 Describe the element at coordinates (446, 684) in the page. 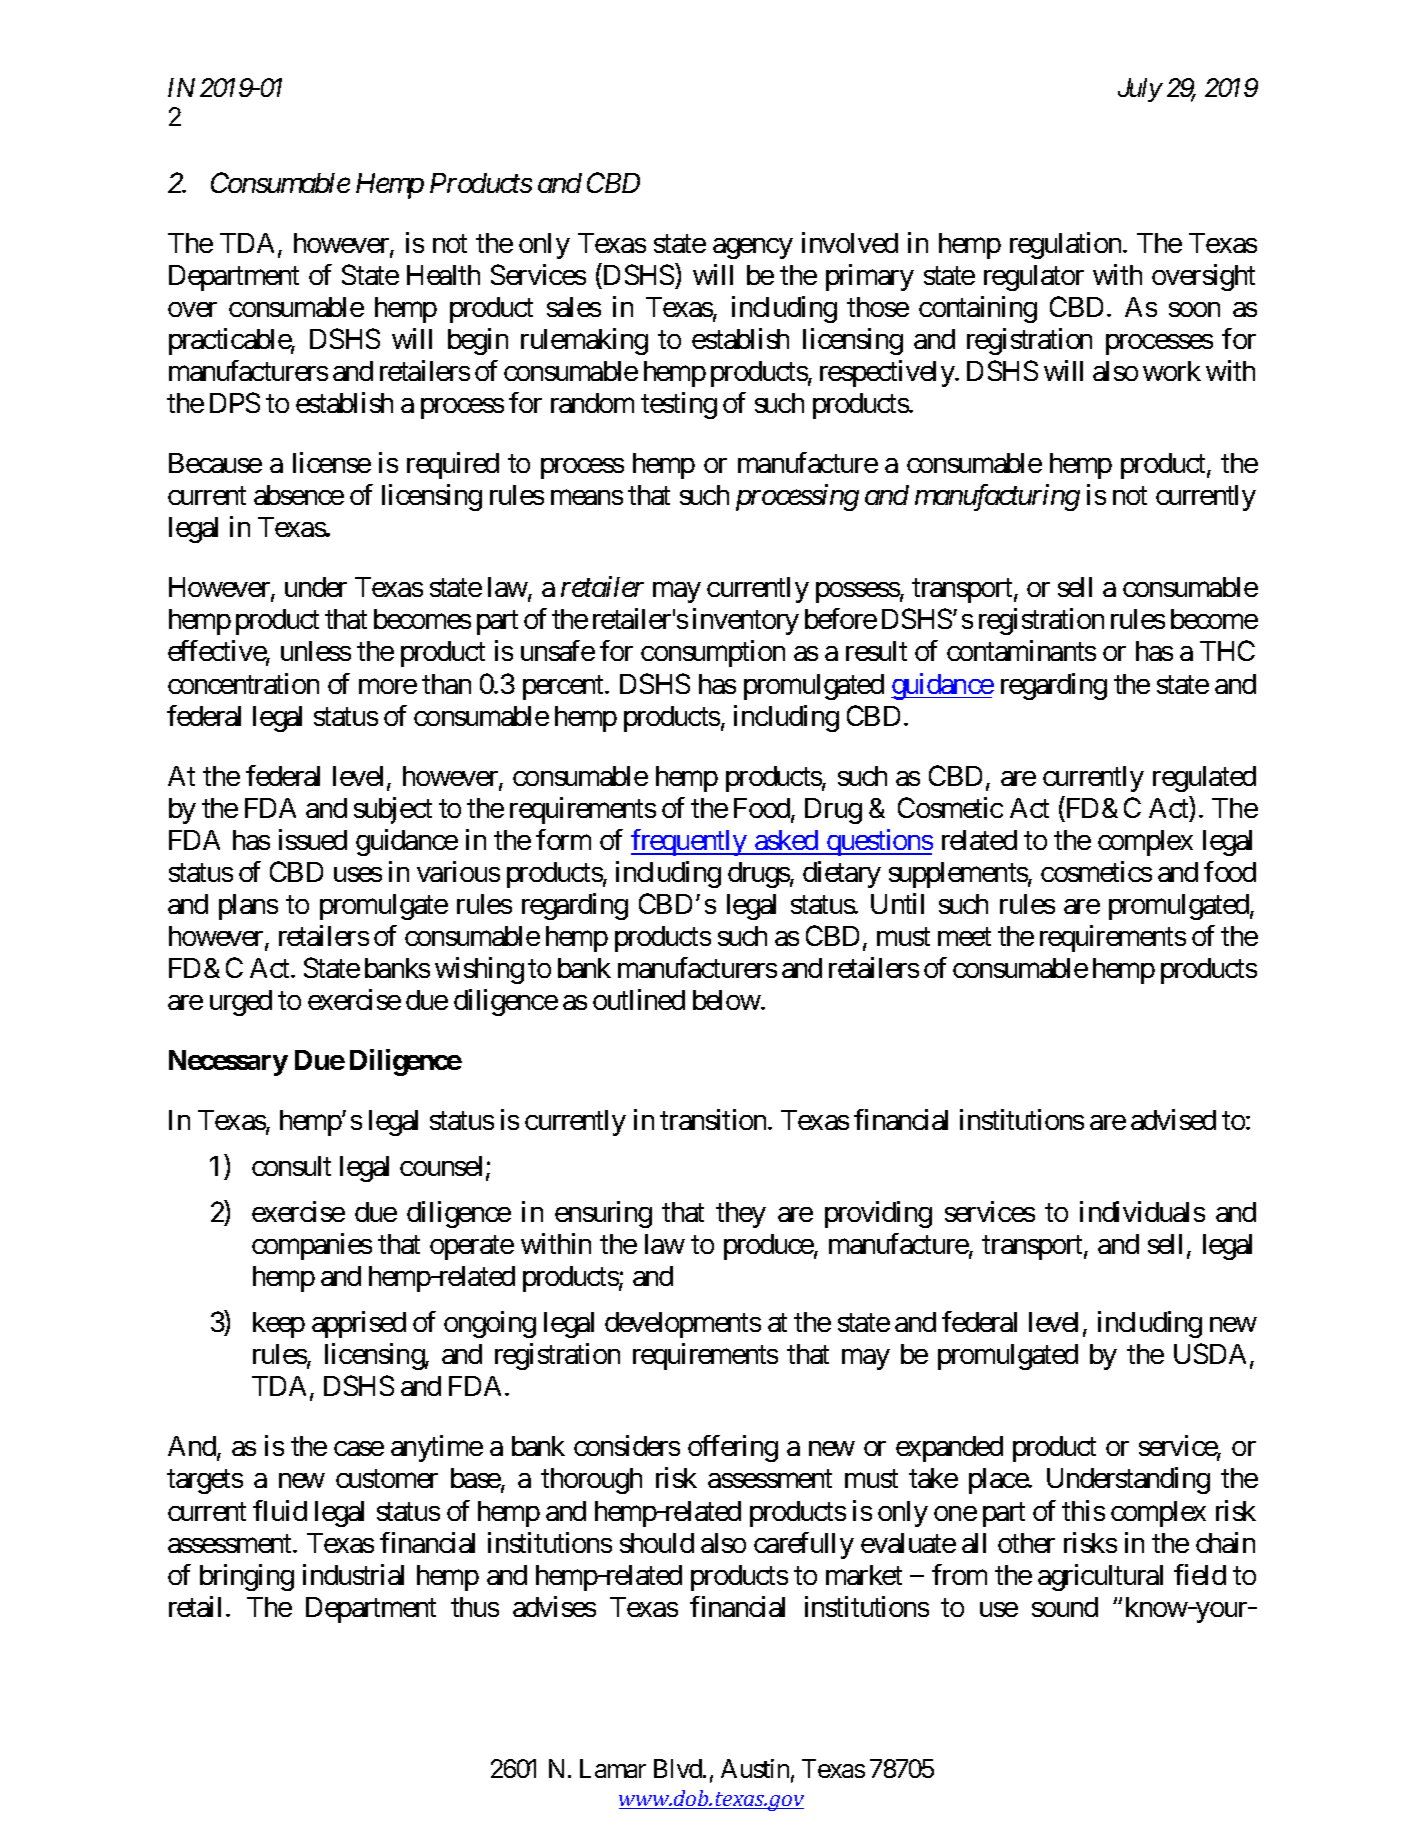

I see `than` at that location.
